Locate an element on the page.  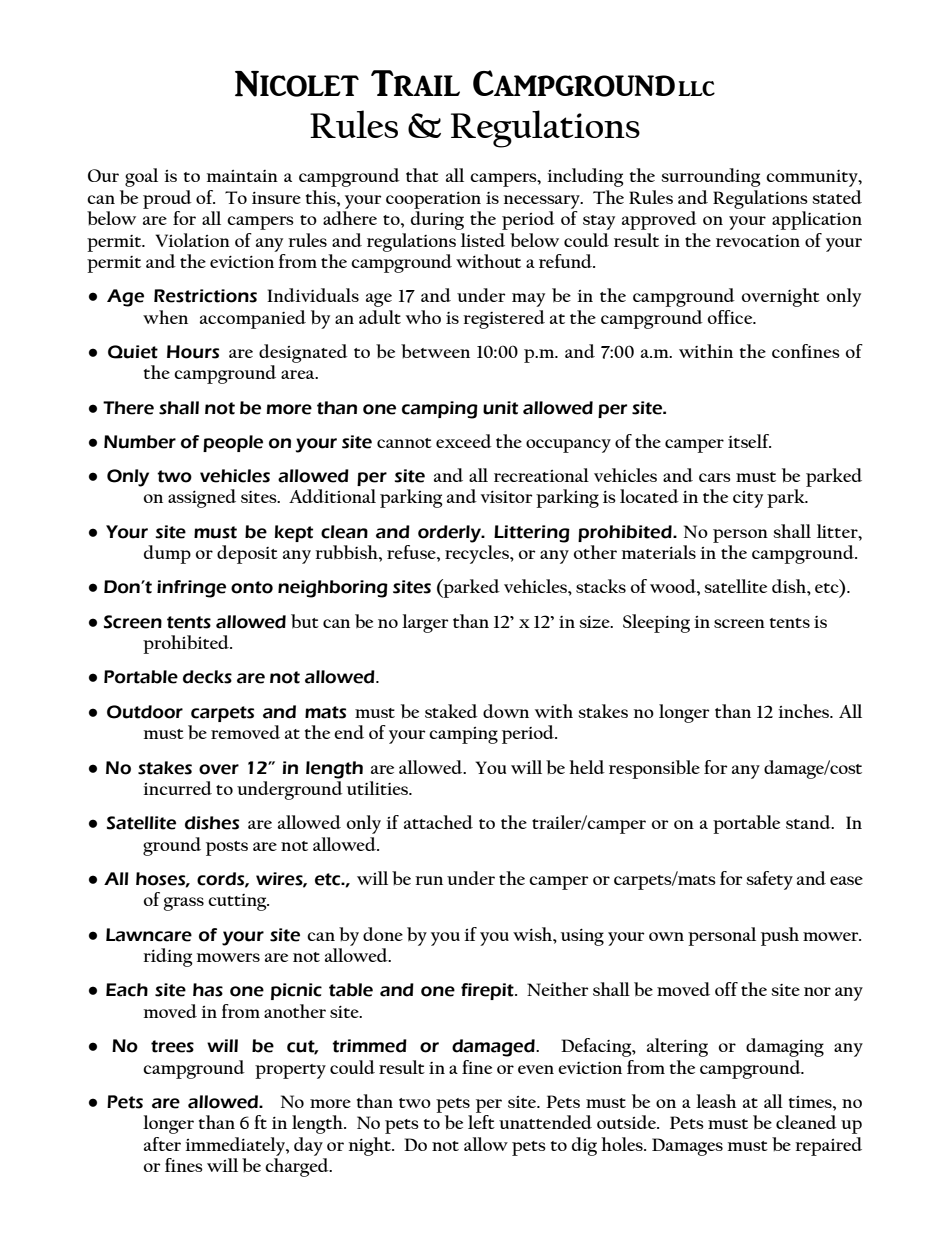
safety is located at coordinates (770, 880).
